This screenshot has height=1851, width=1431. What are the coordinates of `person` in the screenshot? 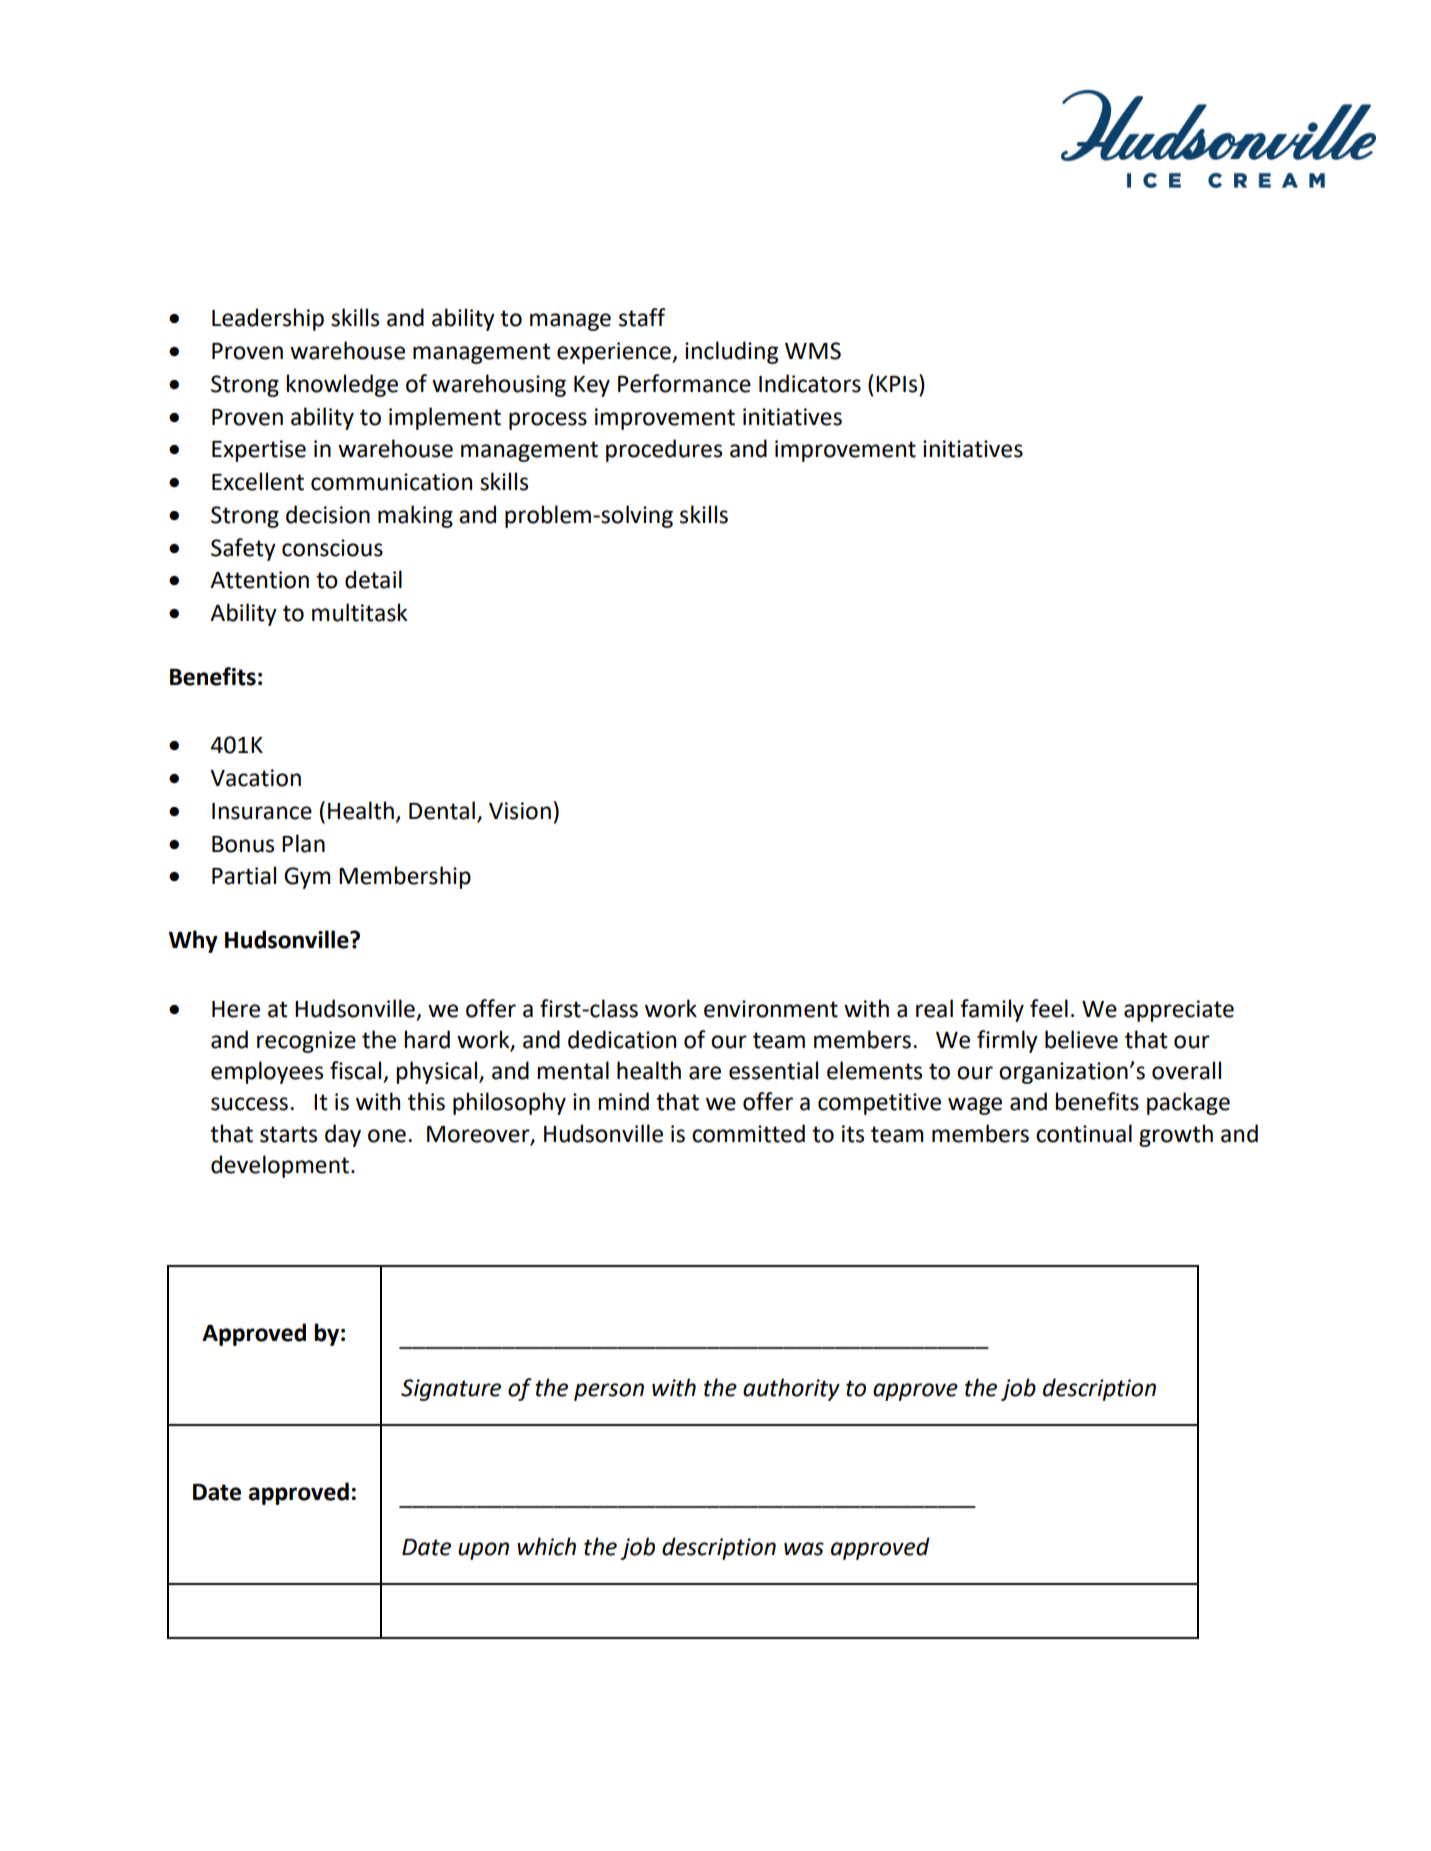 It's located at (609, 1392).
